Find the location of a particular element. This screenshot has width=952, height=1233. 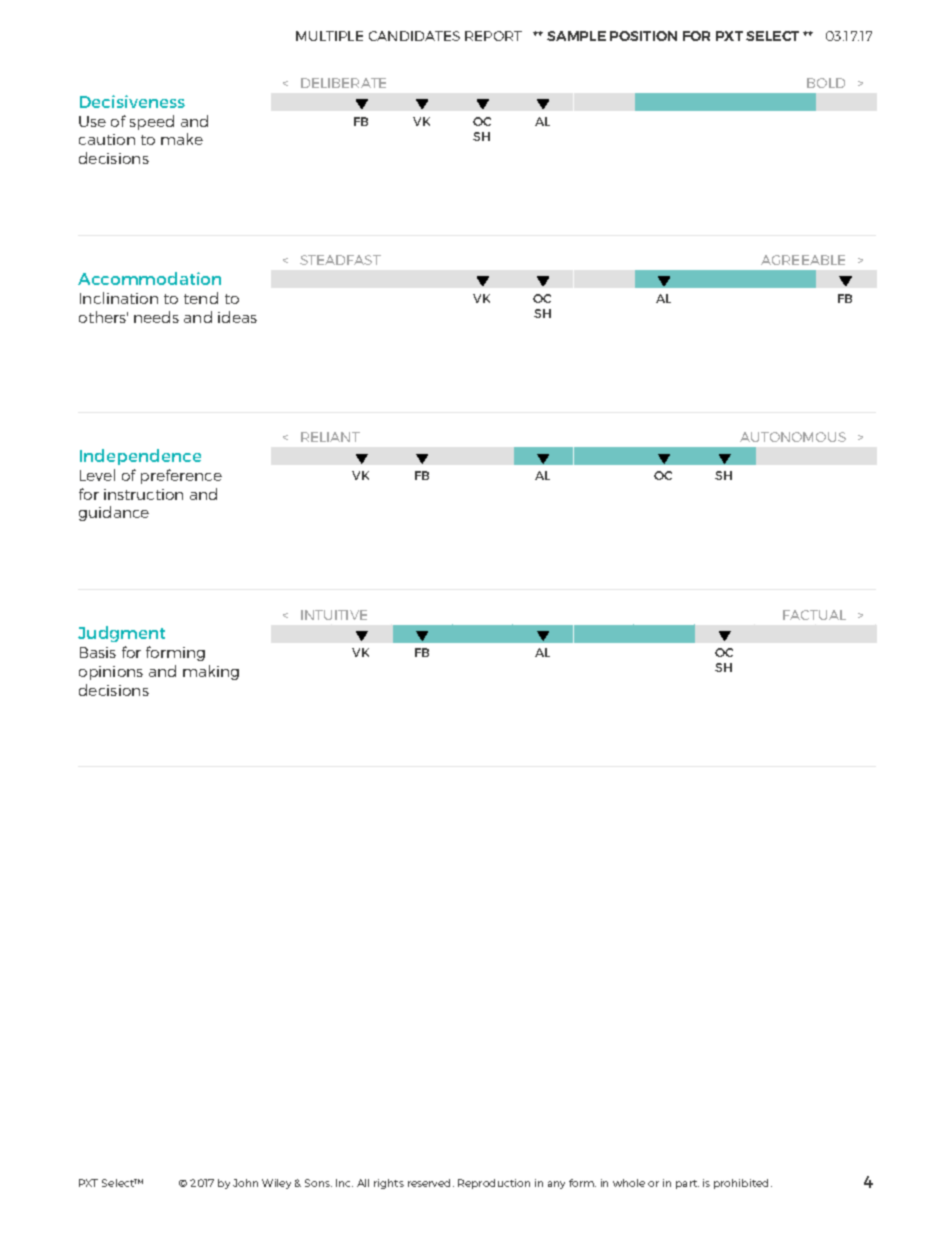

FACTUAL is located at coordinates (814, 615).
